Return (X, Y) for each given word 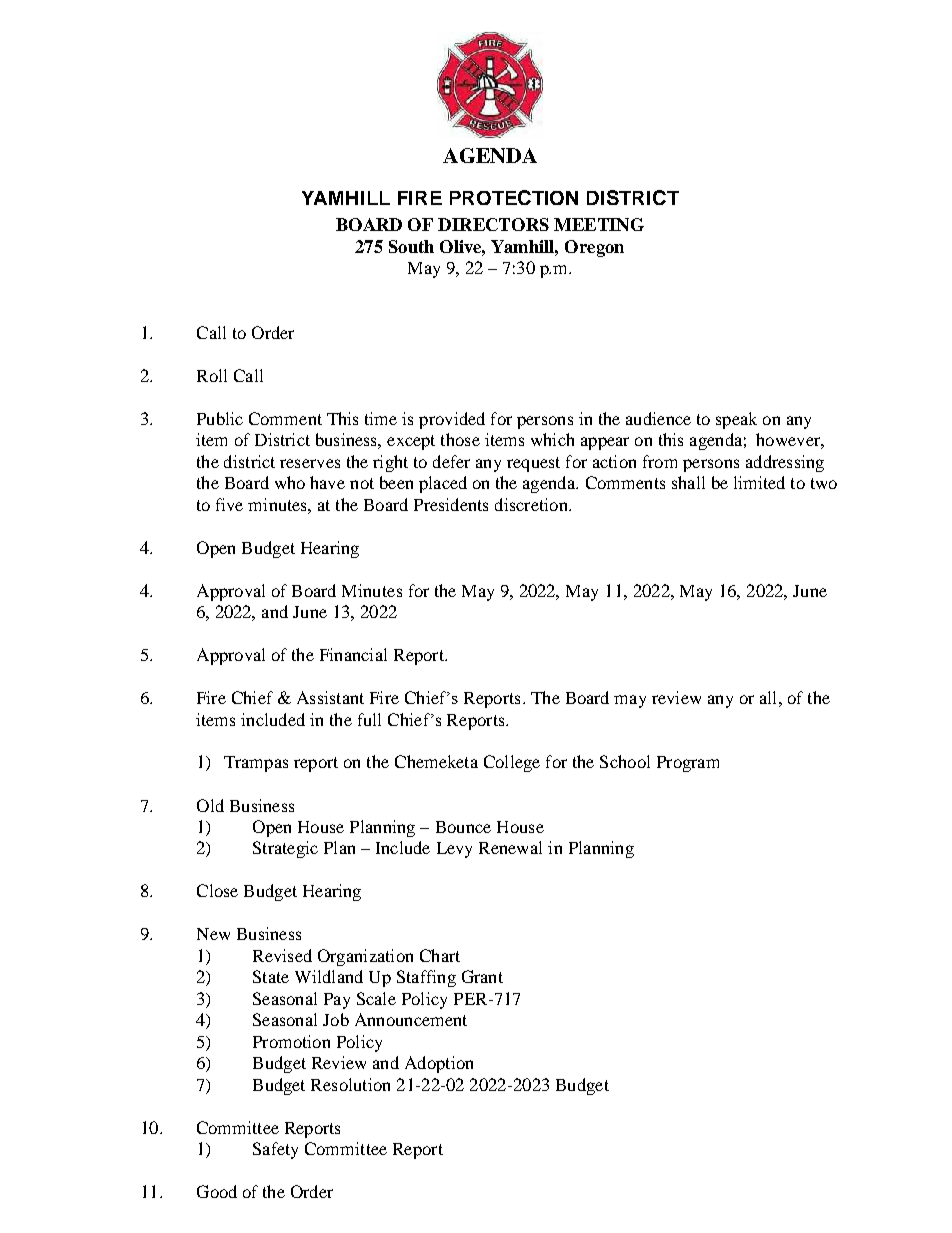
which (552, 439)
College (512, 763)
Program (688, 764)
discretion (532, 504)
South (411, 246)
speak (736, 420)
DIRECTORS (493, 224)
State (271, 976)
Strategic (285, 849)
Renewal (510, 847)
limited (759, 482)
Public (220, 418)
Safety (275, 1150)
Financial (353, 654)
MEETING (599, 224)
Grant (482, 976)
